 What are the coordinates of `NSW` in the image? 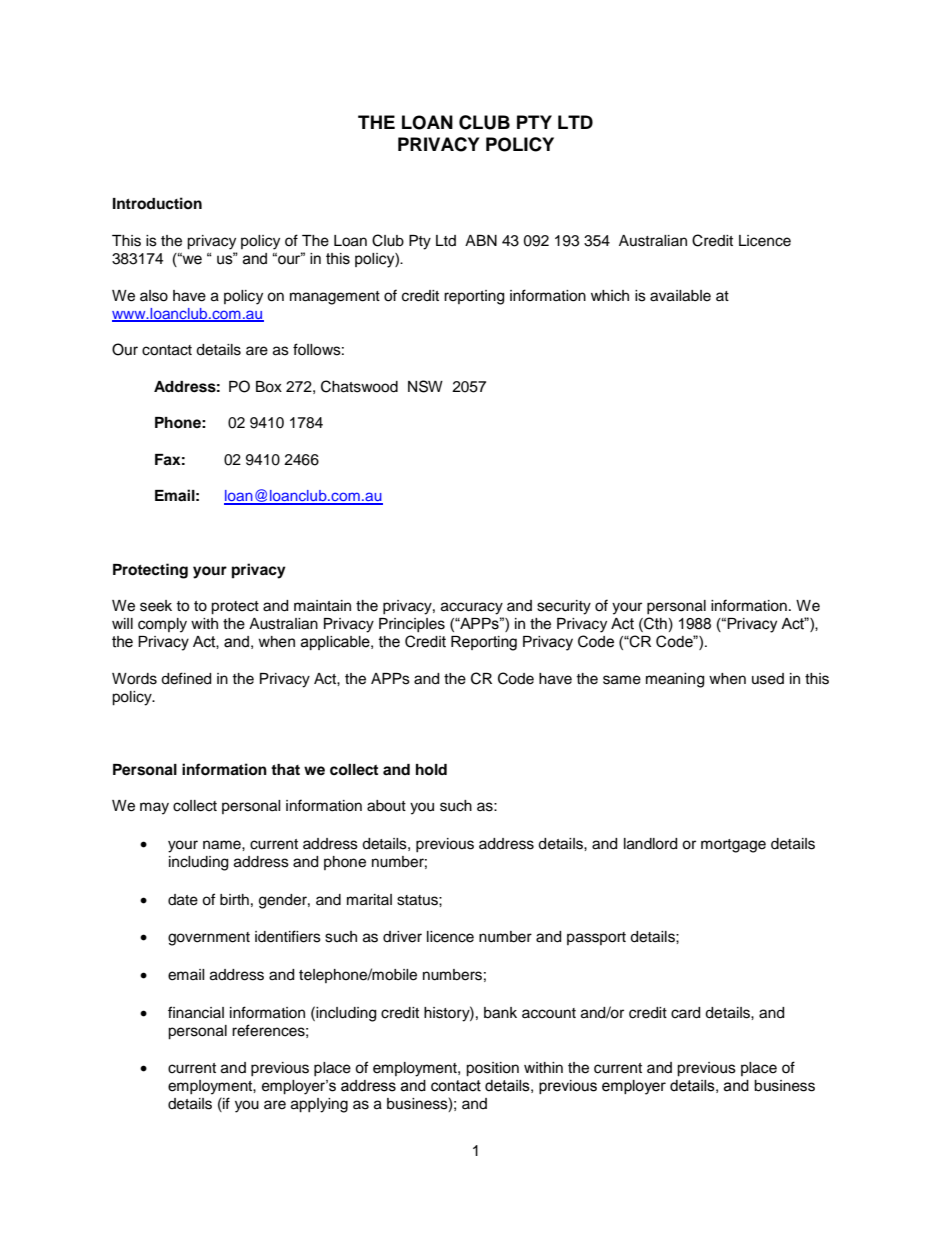 It's located at (425, 386).
